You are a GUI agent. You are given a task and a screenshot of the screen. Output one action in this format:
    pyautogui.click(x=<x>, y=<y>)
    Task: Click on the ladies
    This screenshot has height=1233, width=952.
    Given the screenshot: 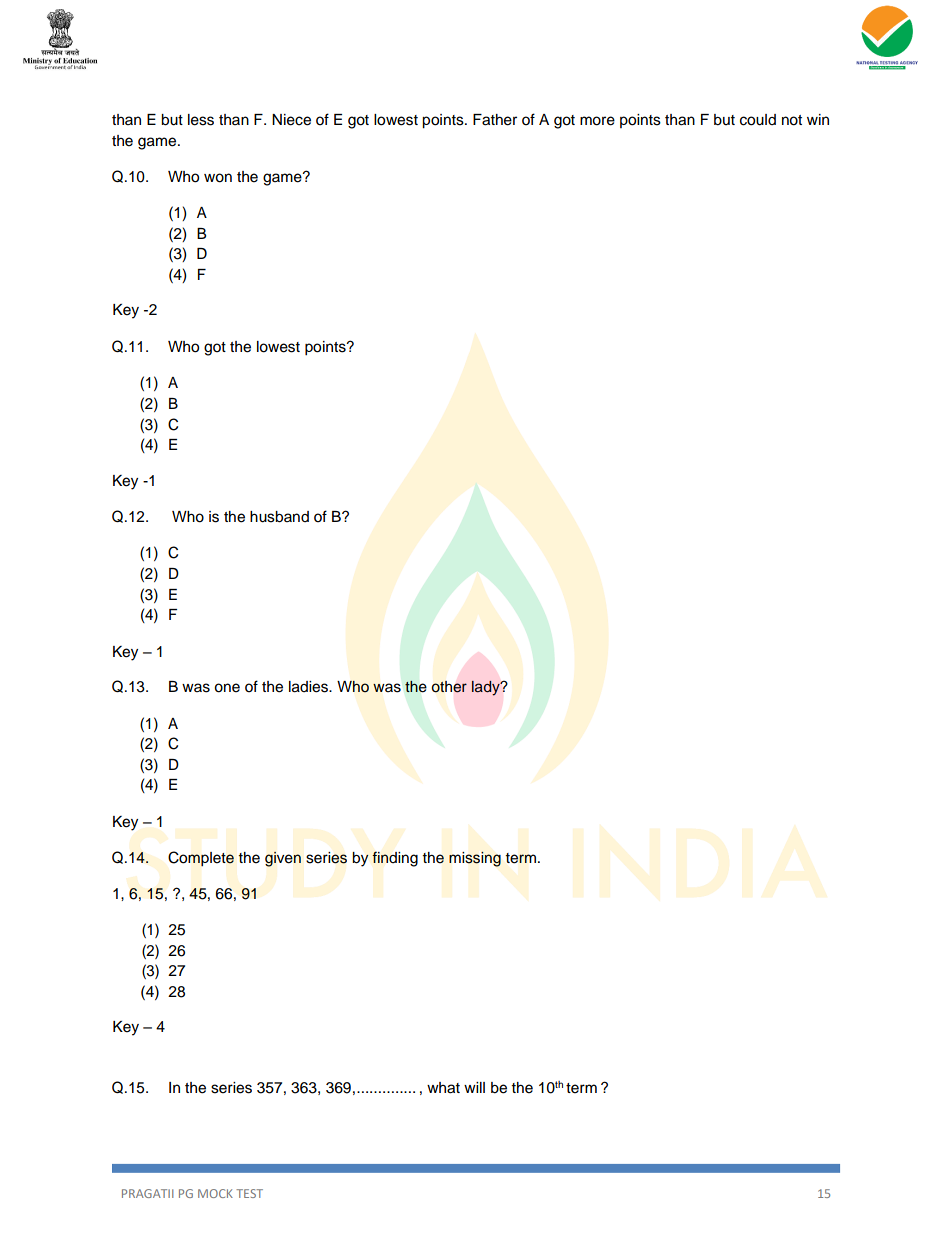 What is the action you would take?
    pyautogui.click(x=309, y=687)
